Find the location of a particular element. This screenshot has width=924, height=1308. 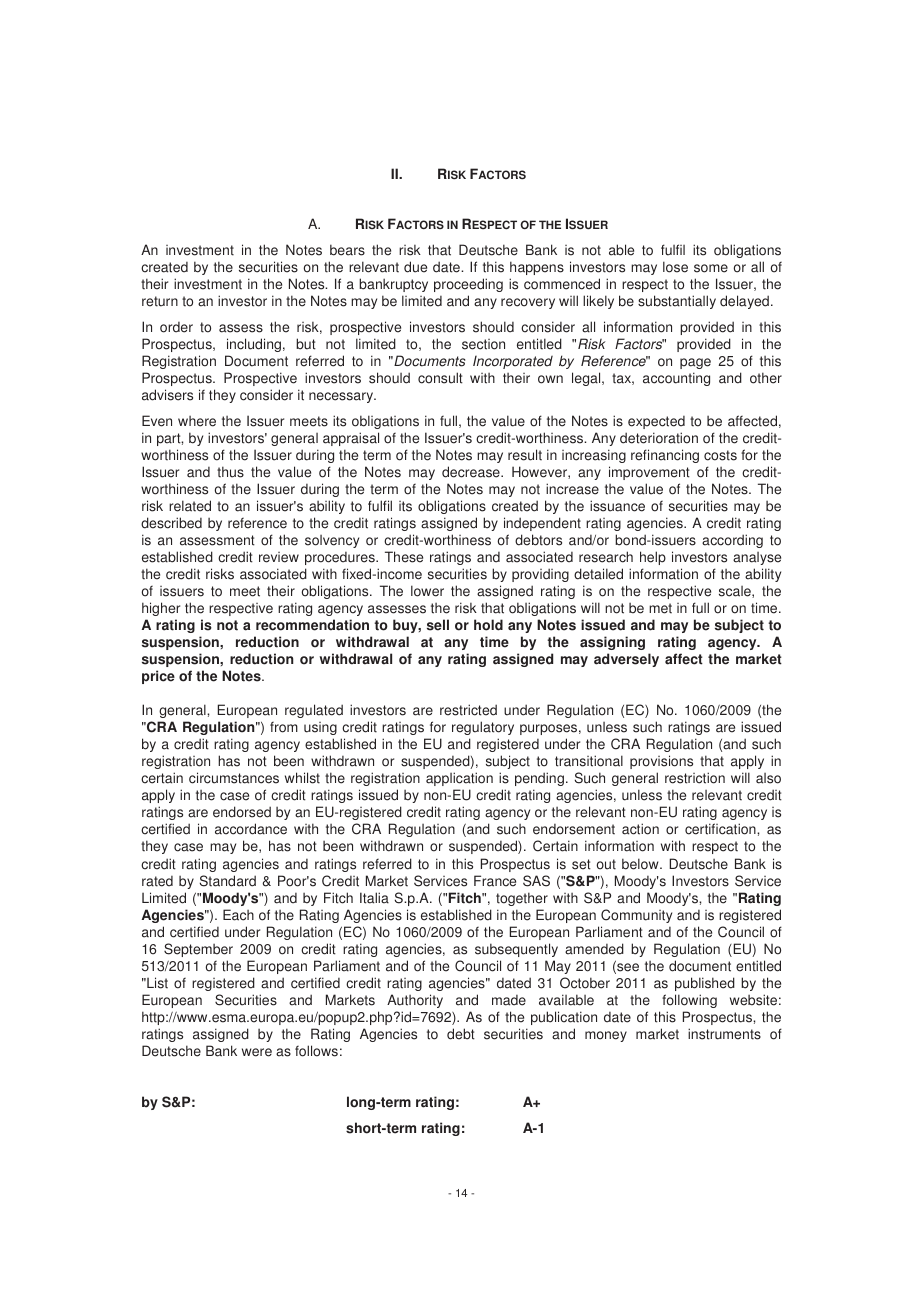

return is located at coordinates (160, 301).
